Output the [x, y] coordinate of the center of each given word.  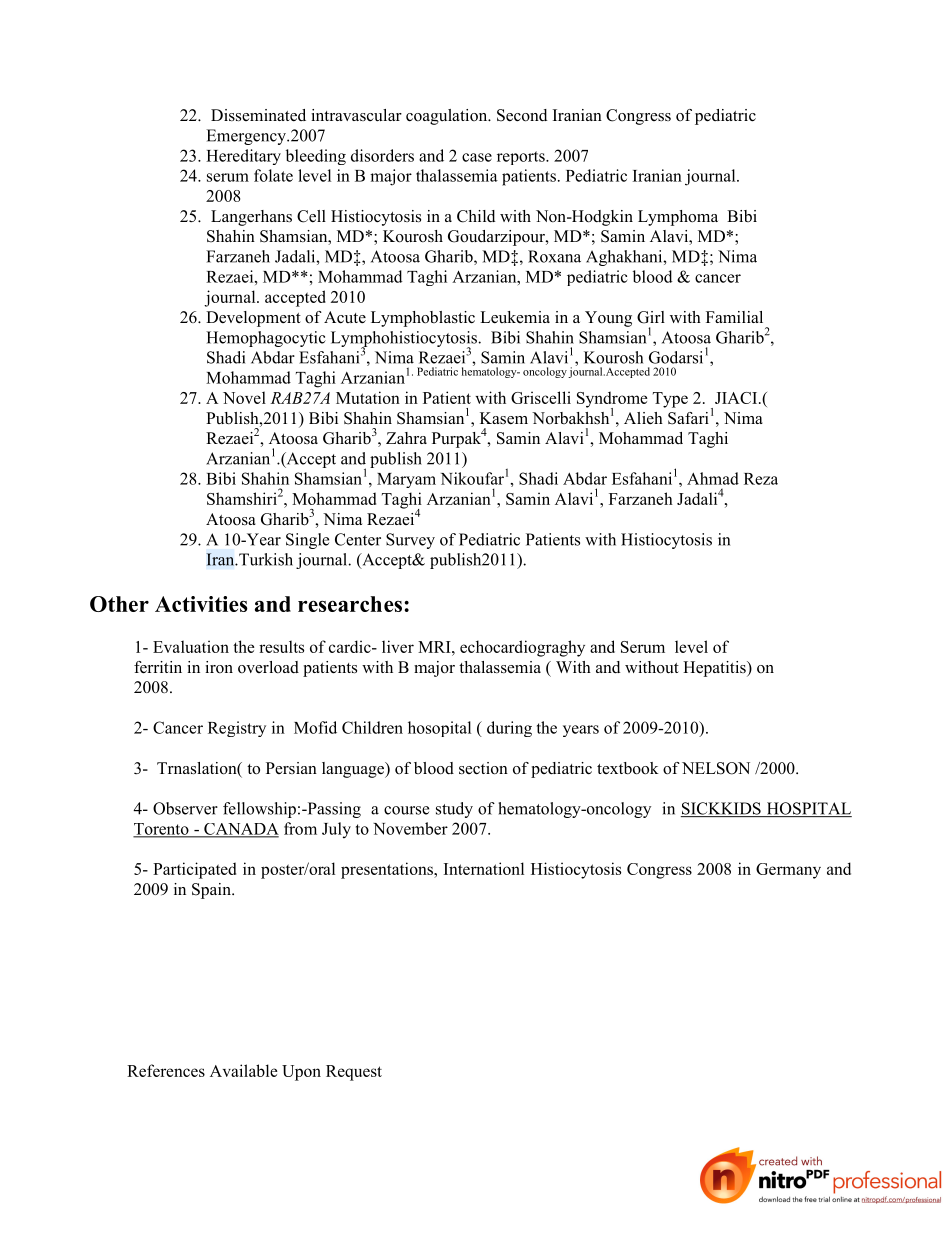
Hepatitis [715, 669]
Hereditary [243, 157]
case [477, 157]
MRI [435, 647]
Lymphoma [678, 218]
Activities [201, 604]
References [166, 1070]
